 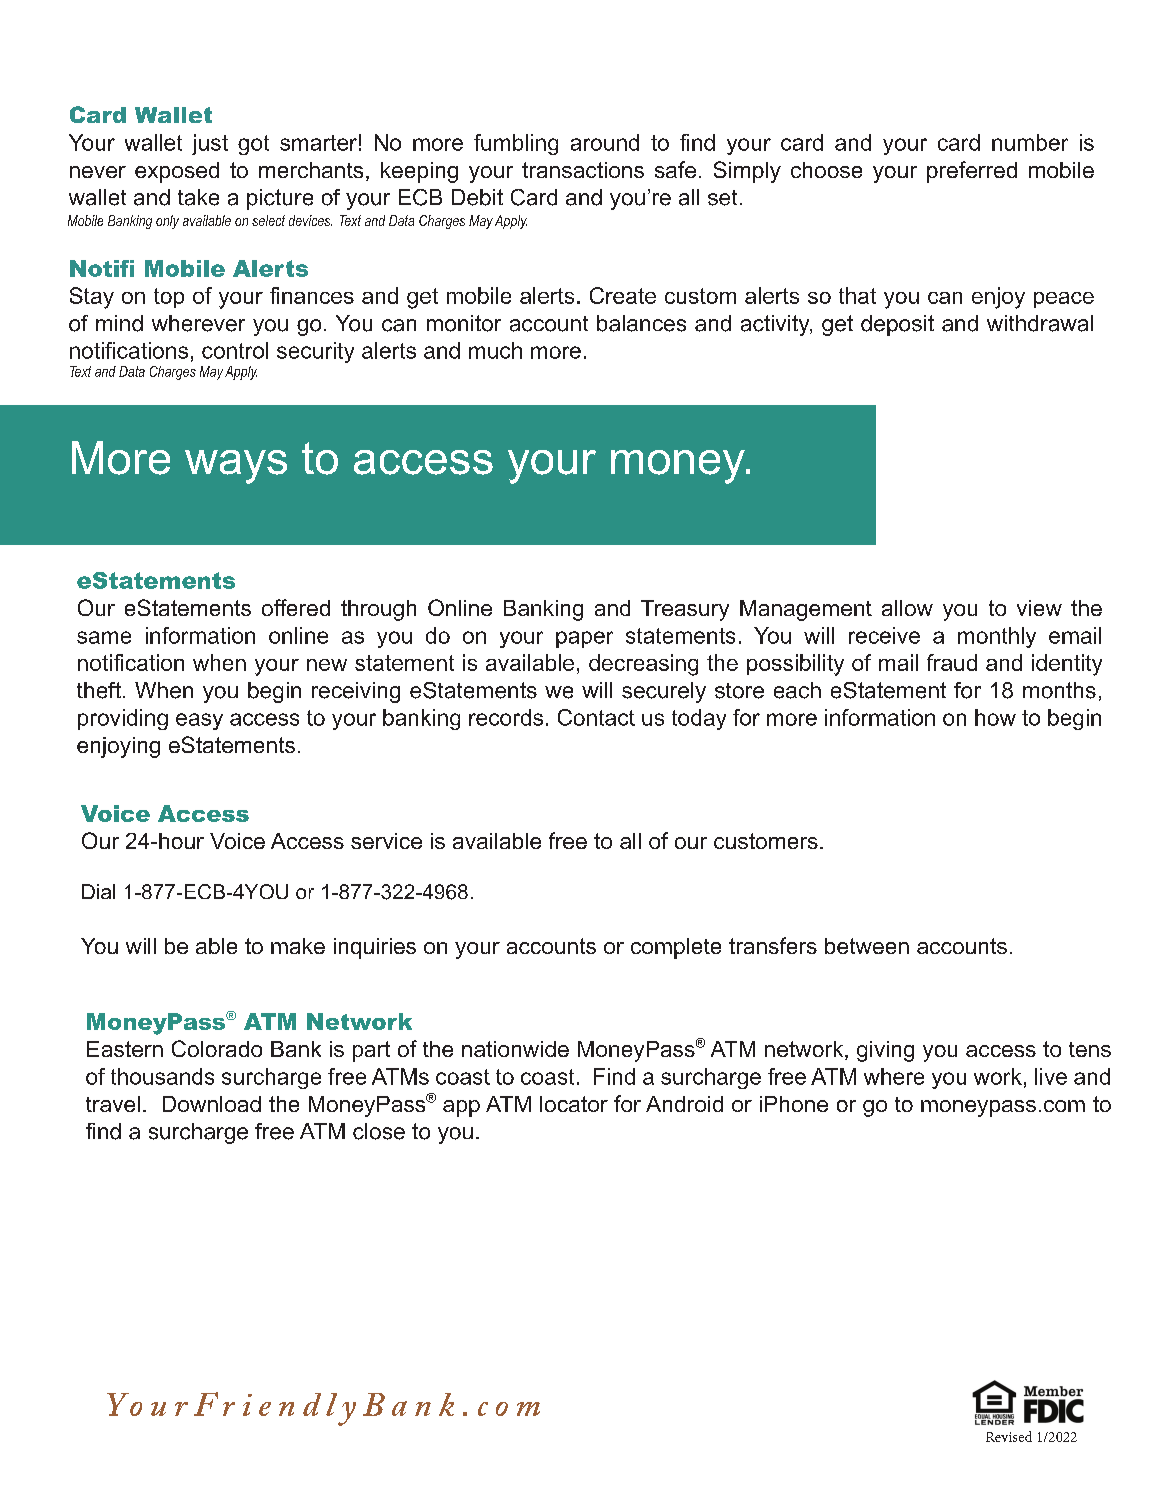 What do you see at coordinates (972, 172) in the image?
I see `preferred` at bounding box center [972, 172].
